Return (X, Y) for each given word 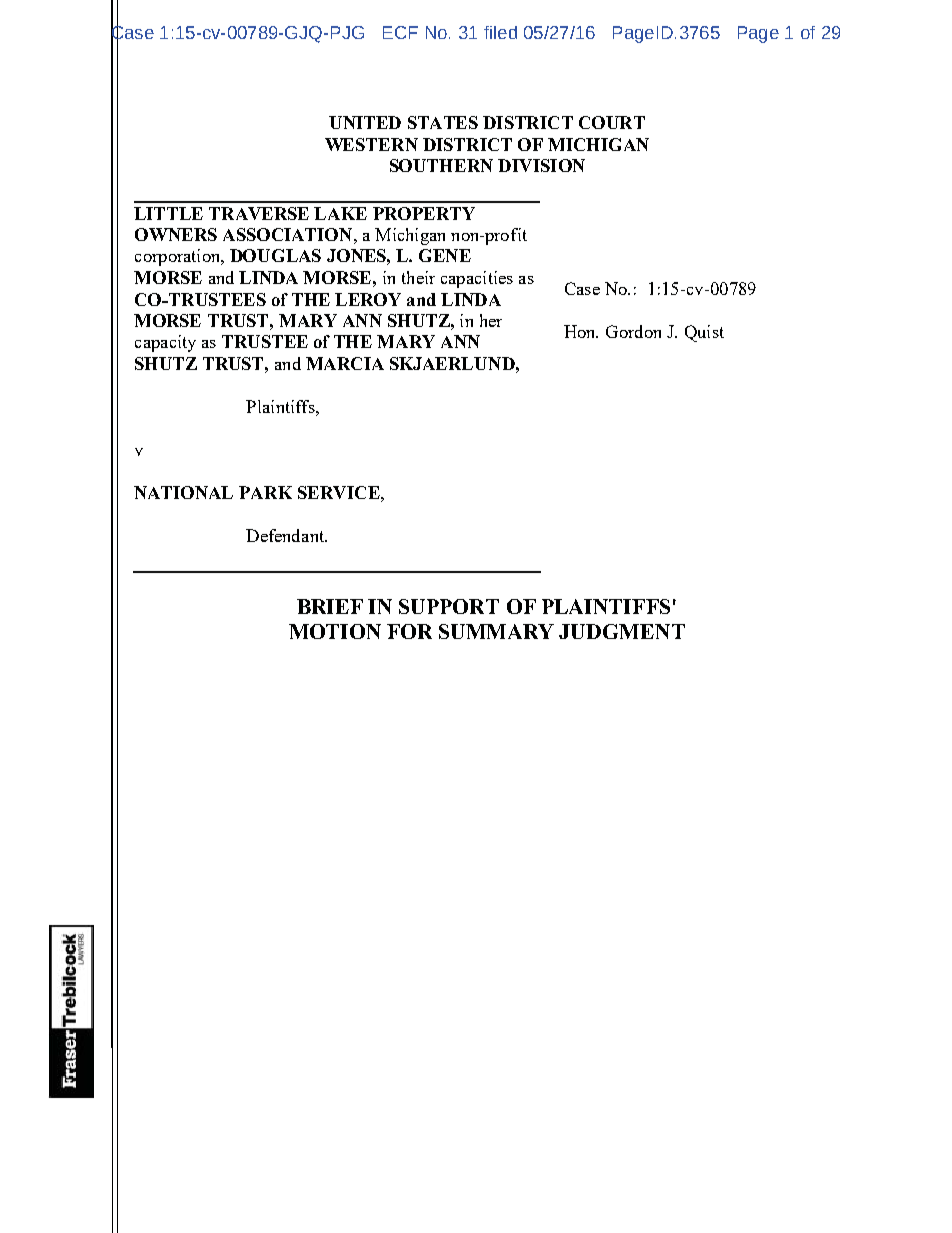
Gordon (633, 331)
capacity (165, 343)
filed (500, 32)
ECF (400, 32)
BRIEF (330, 606)
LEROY (368, 299)
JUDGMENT (622, 631)
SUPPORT (449, 606)
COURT (612, 122)
